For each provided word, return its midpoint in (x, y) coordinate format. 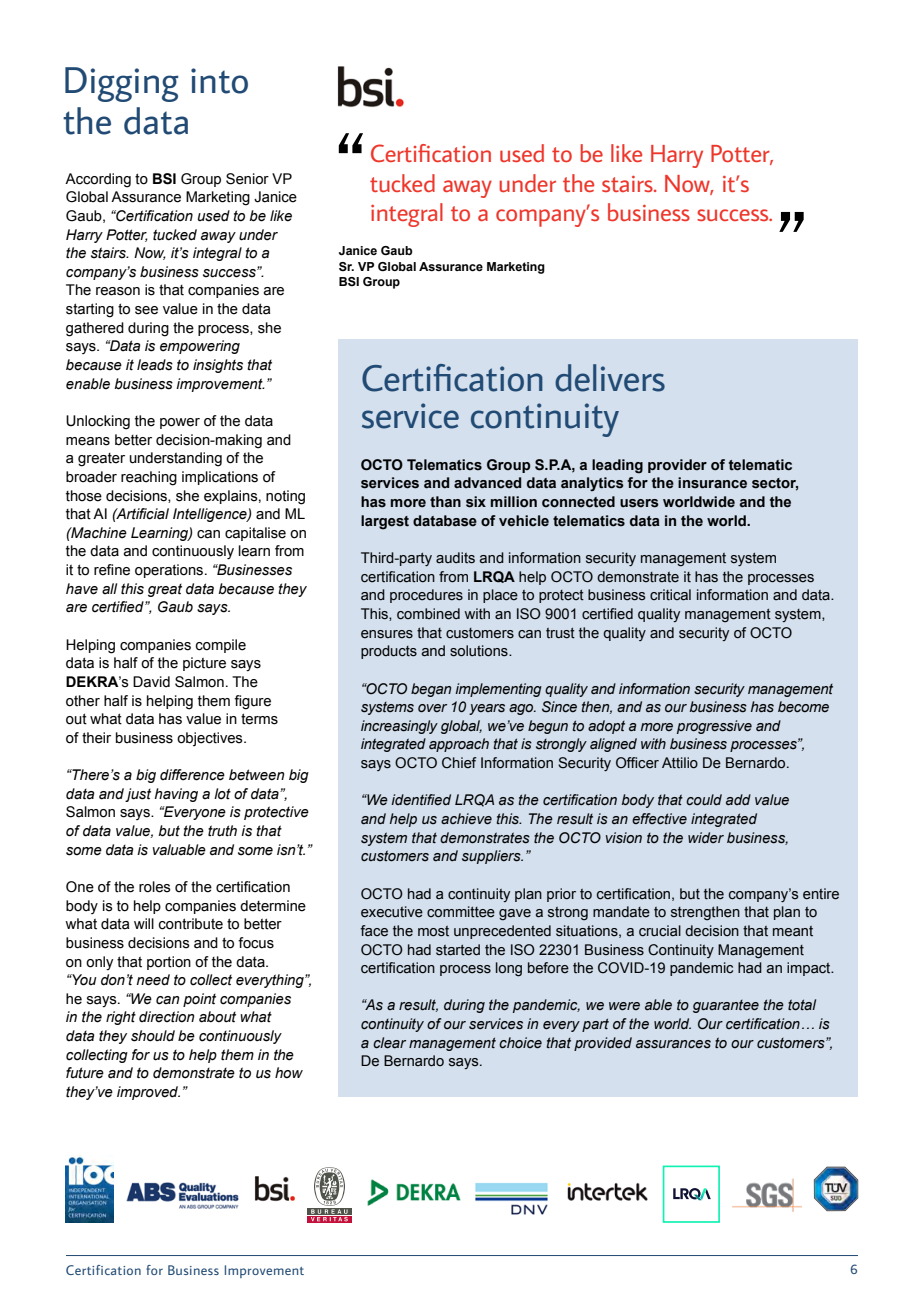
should (153, 1036)
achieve (466, 819)
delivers (610, 378)
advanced (487, 483)
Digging (121, 84)
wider (706, 838)
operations (170, 571)
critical (670, 595)
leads (155, 365)
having (176, 795)
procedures (426, 596)
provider (677, 466)
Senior (247, 179)
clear (389, 1043)
